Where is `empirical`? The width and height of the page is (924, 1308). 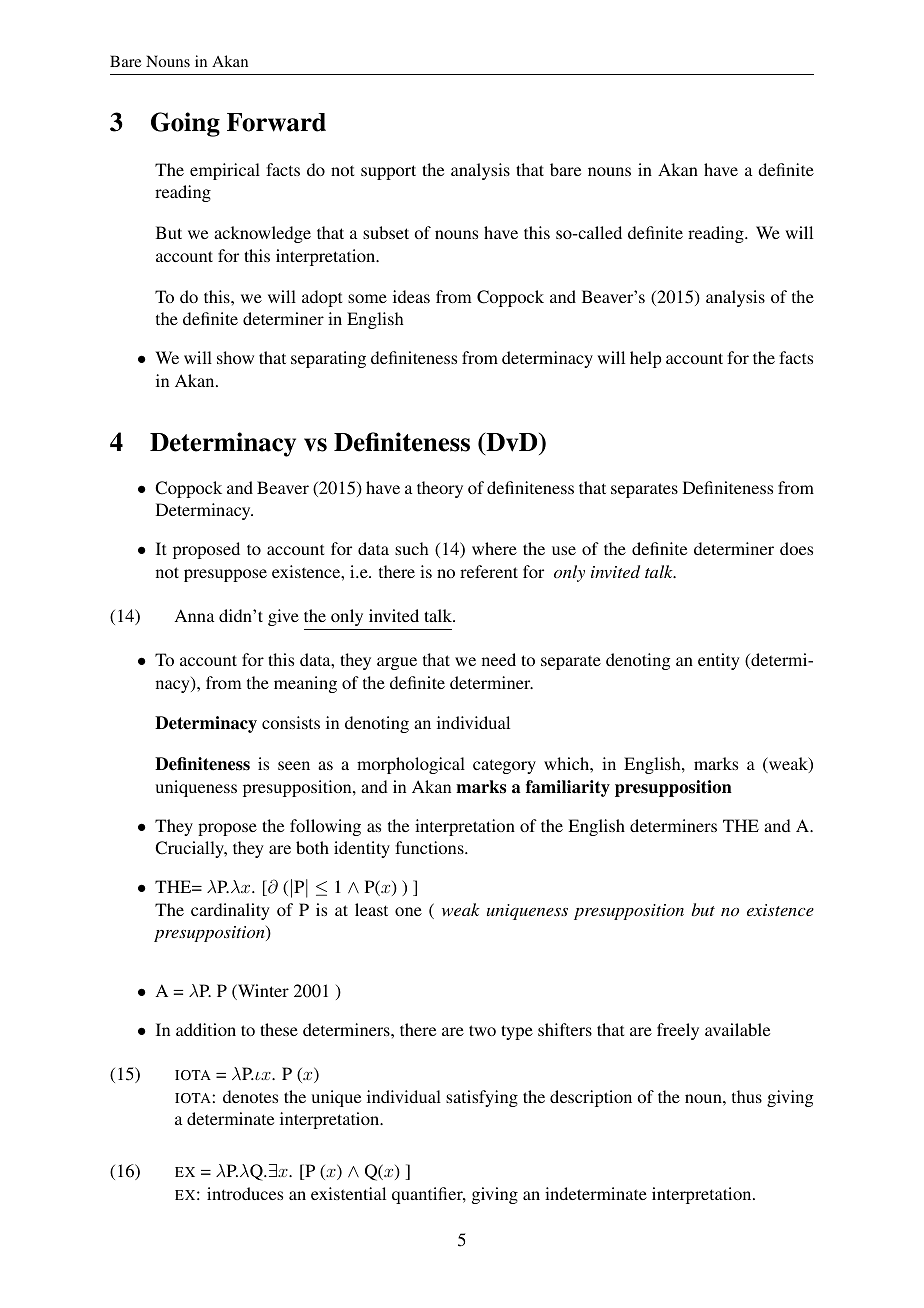 empirical is located at coordinates (225, 171).
